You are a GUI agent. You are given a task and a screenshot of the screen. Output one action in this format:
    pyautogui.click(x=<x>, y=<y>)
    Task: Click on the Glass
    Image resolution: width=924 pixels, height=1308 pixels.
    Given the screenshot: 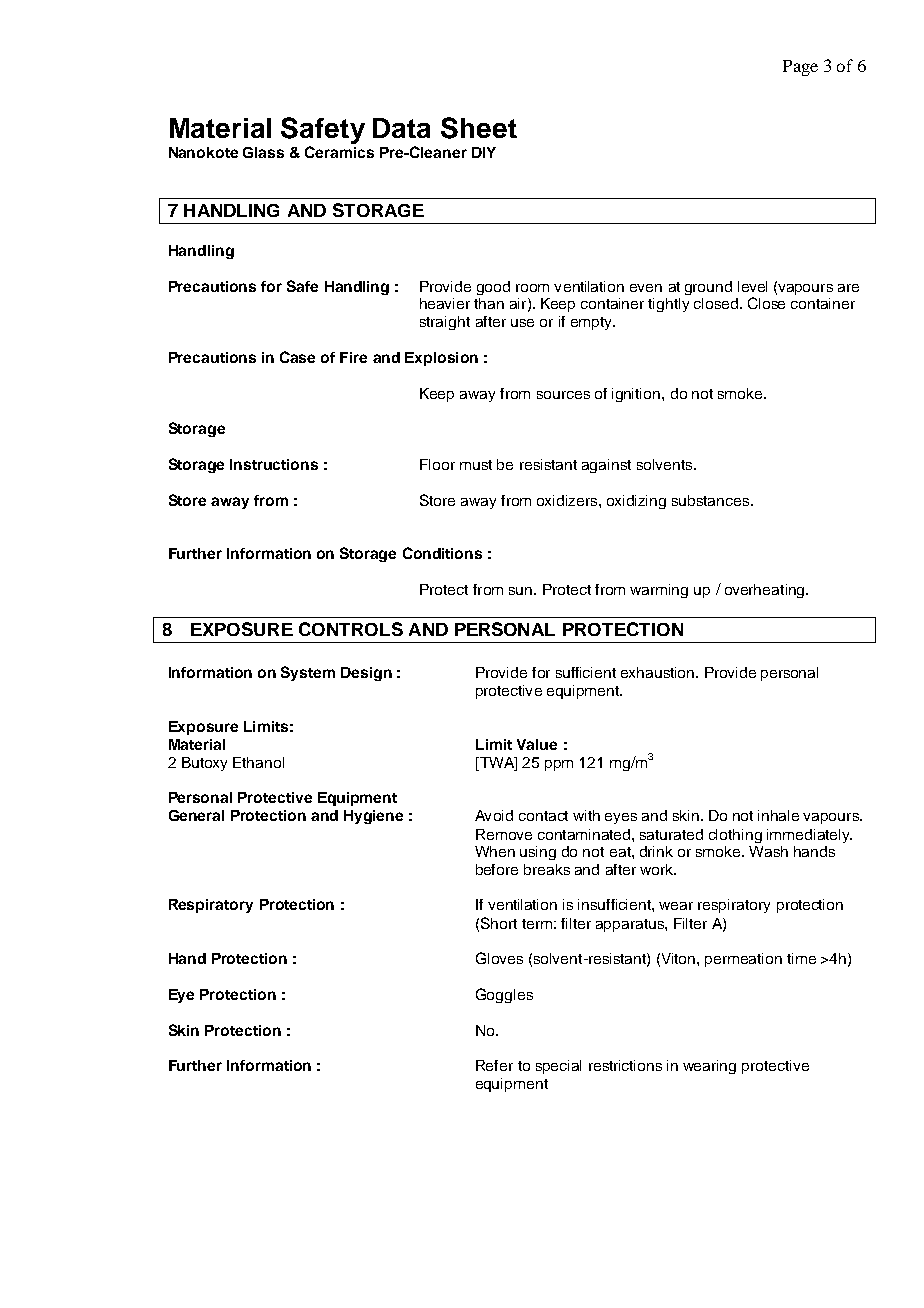 What is the action you would take?
    pyautogui.click(x=263, y=152)
